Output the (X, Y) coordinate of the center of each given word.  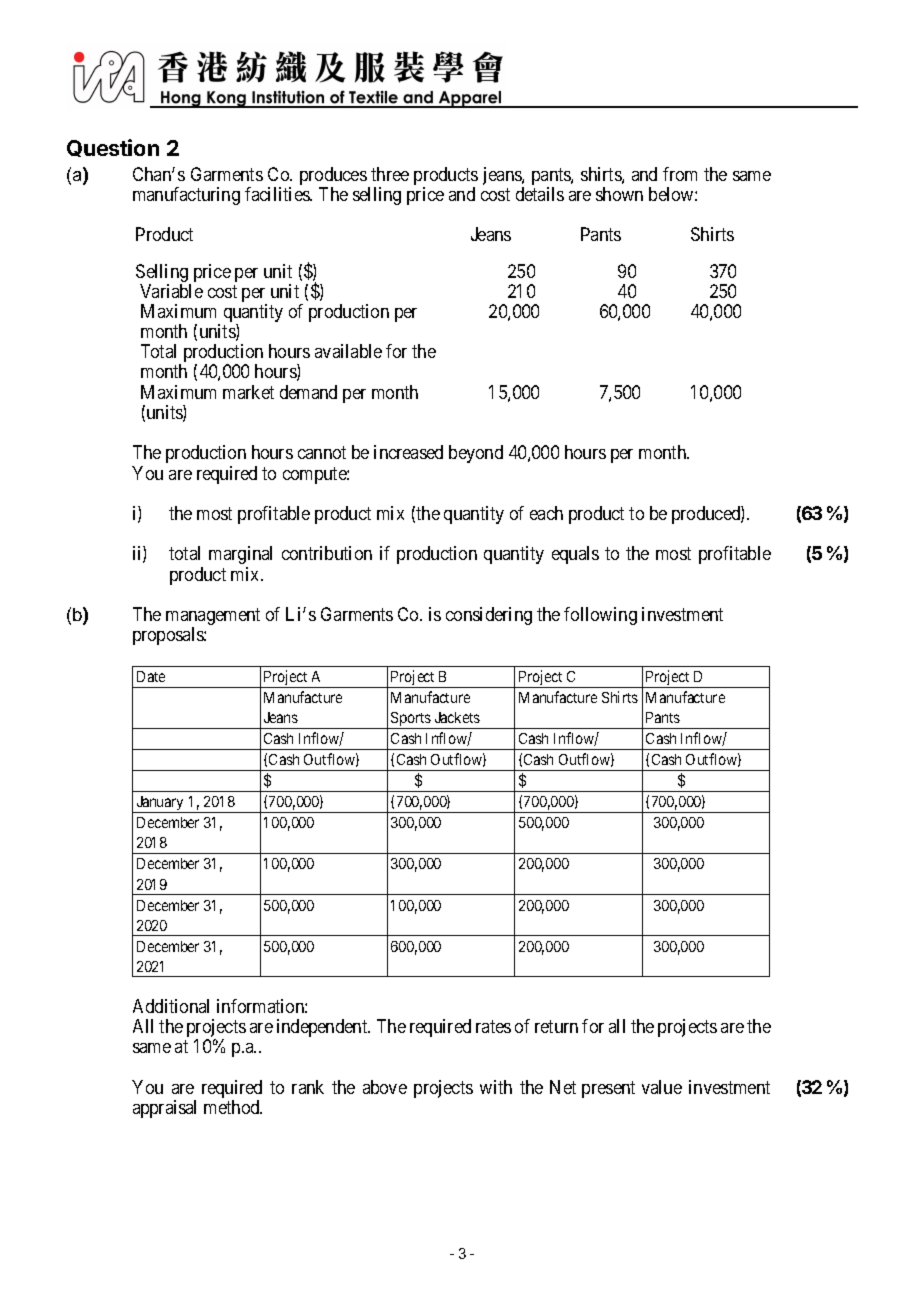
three (390, 174)
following (600, 616)
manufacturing (186, 196)
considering (489, 616)
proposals (169, 636)
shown (619, 194)
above (385, 1087)
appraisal (164, 1109)
